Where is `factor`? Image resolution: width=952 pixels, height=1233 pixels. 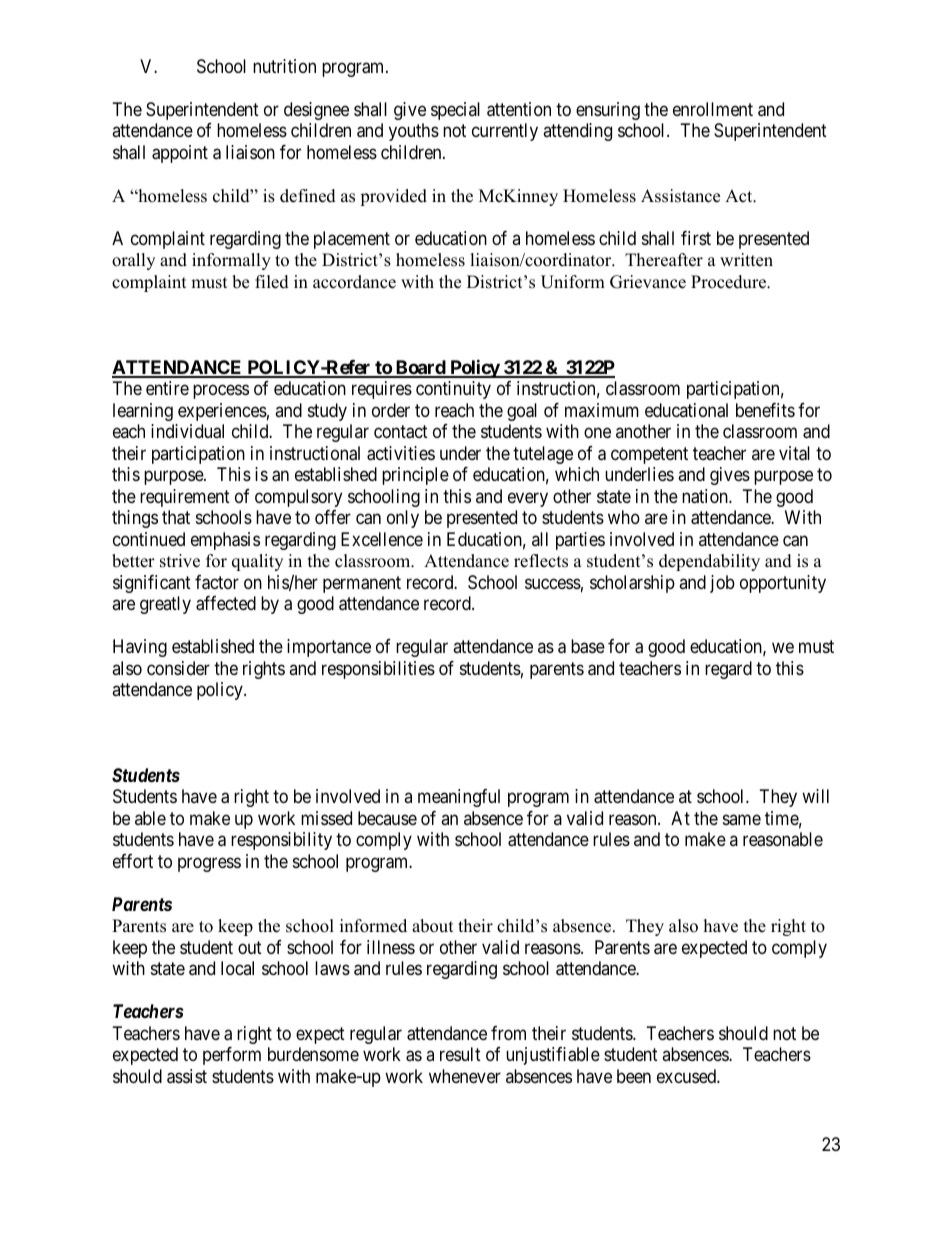
factor is located at coordinates (217, 582).
